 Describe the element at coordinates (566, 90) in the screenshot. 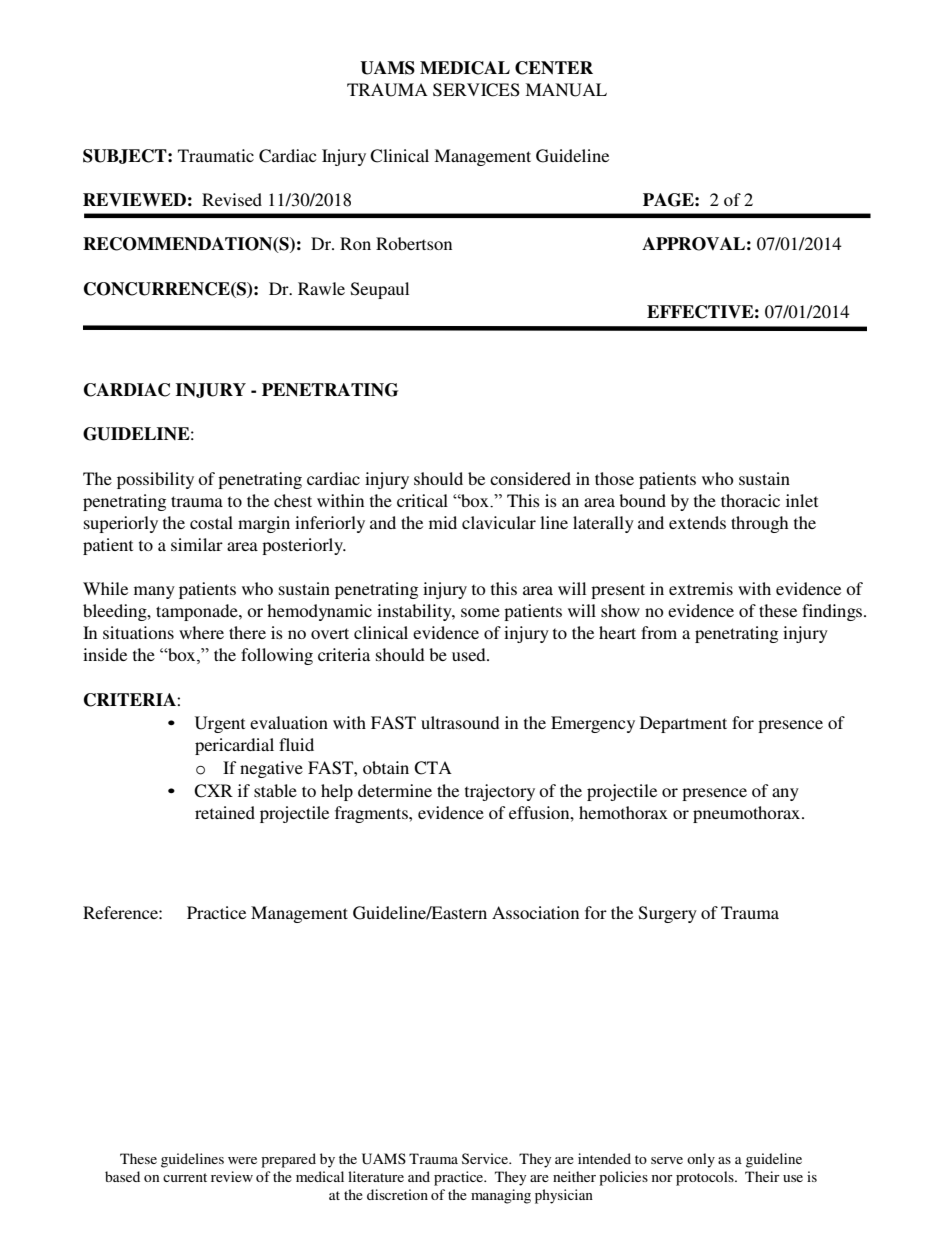

I see `MANUAL` at that location.
